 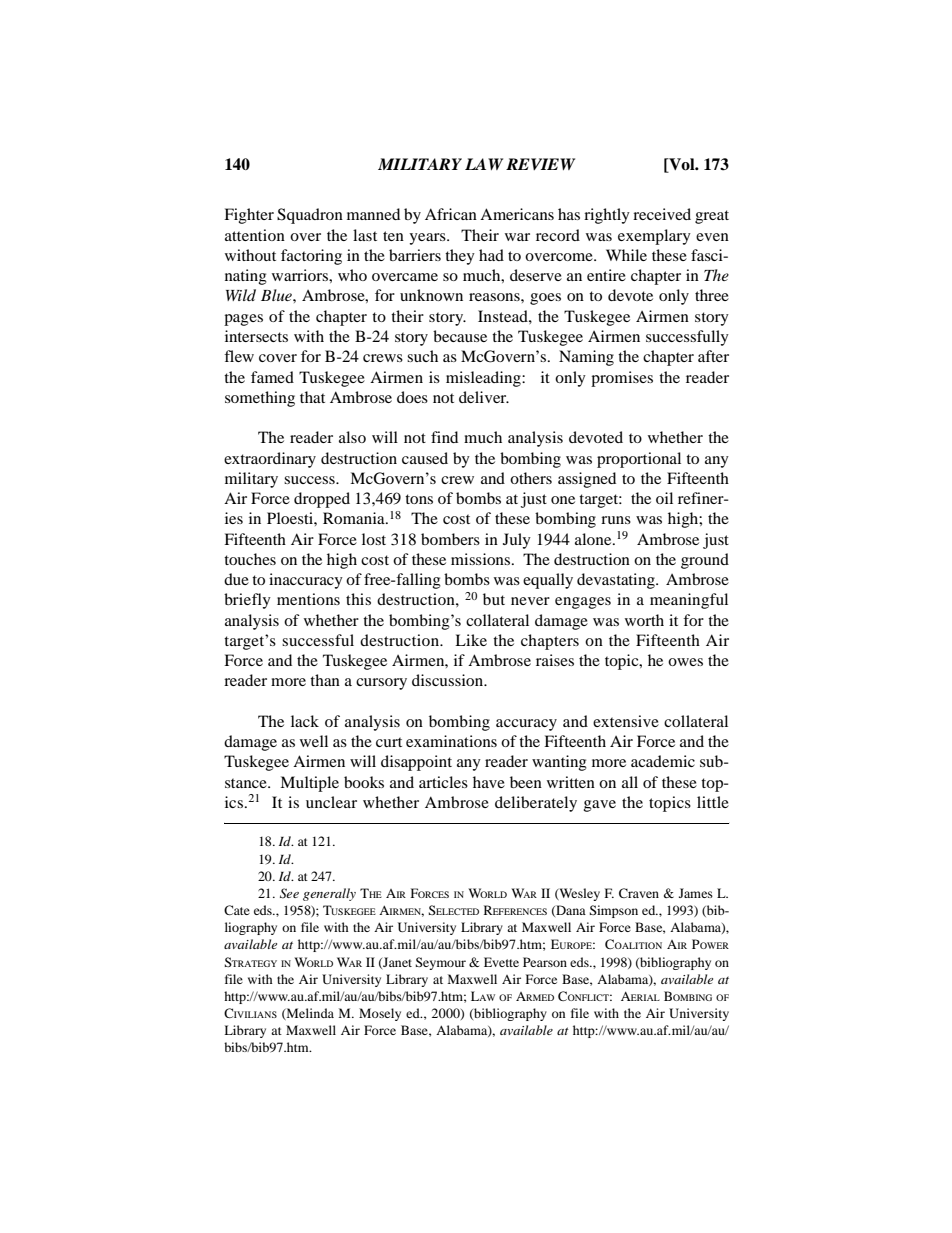 What do you see at coordinates (310, 216) in the image?
I see `Squadron` at bounding box center [310, 216].
